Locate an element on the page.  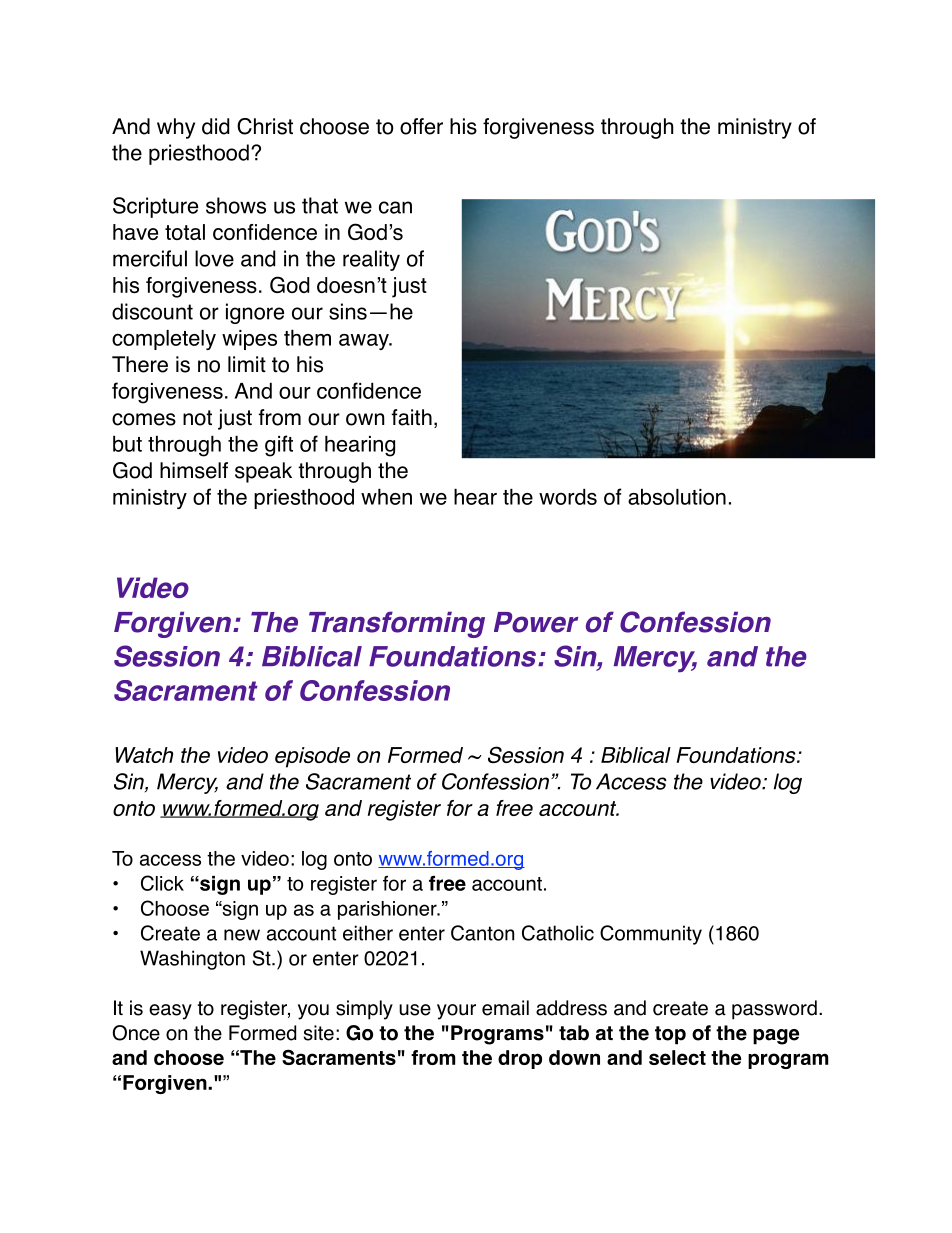
offer is located at coordinates (421, 126).
